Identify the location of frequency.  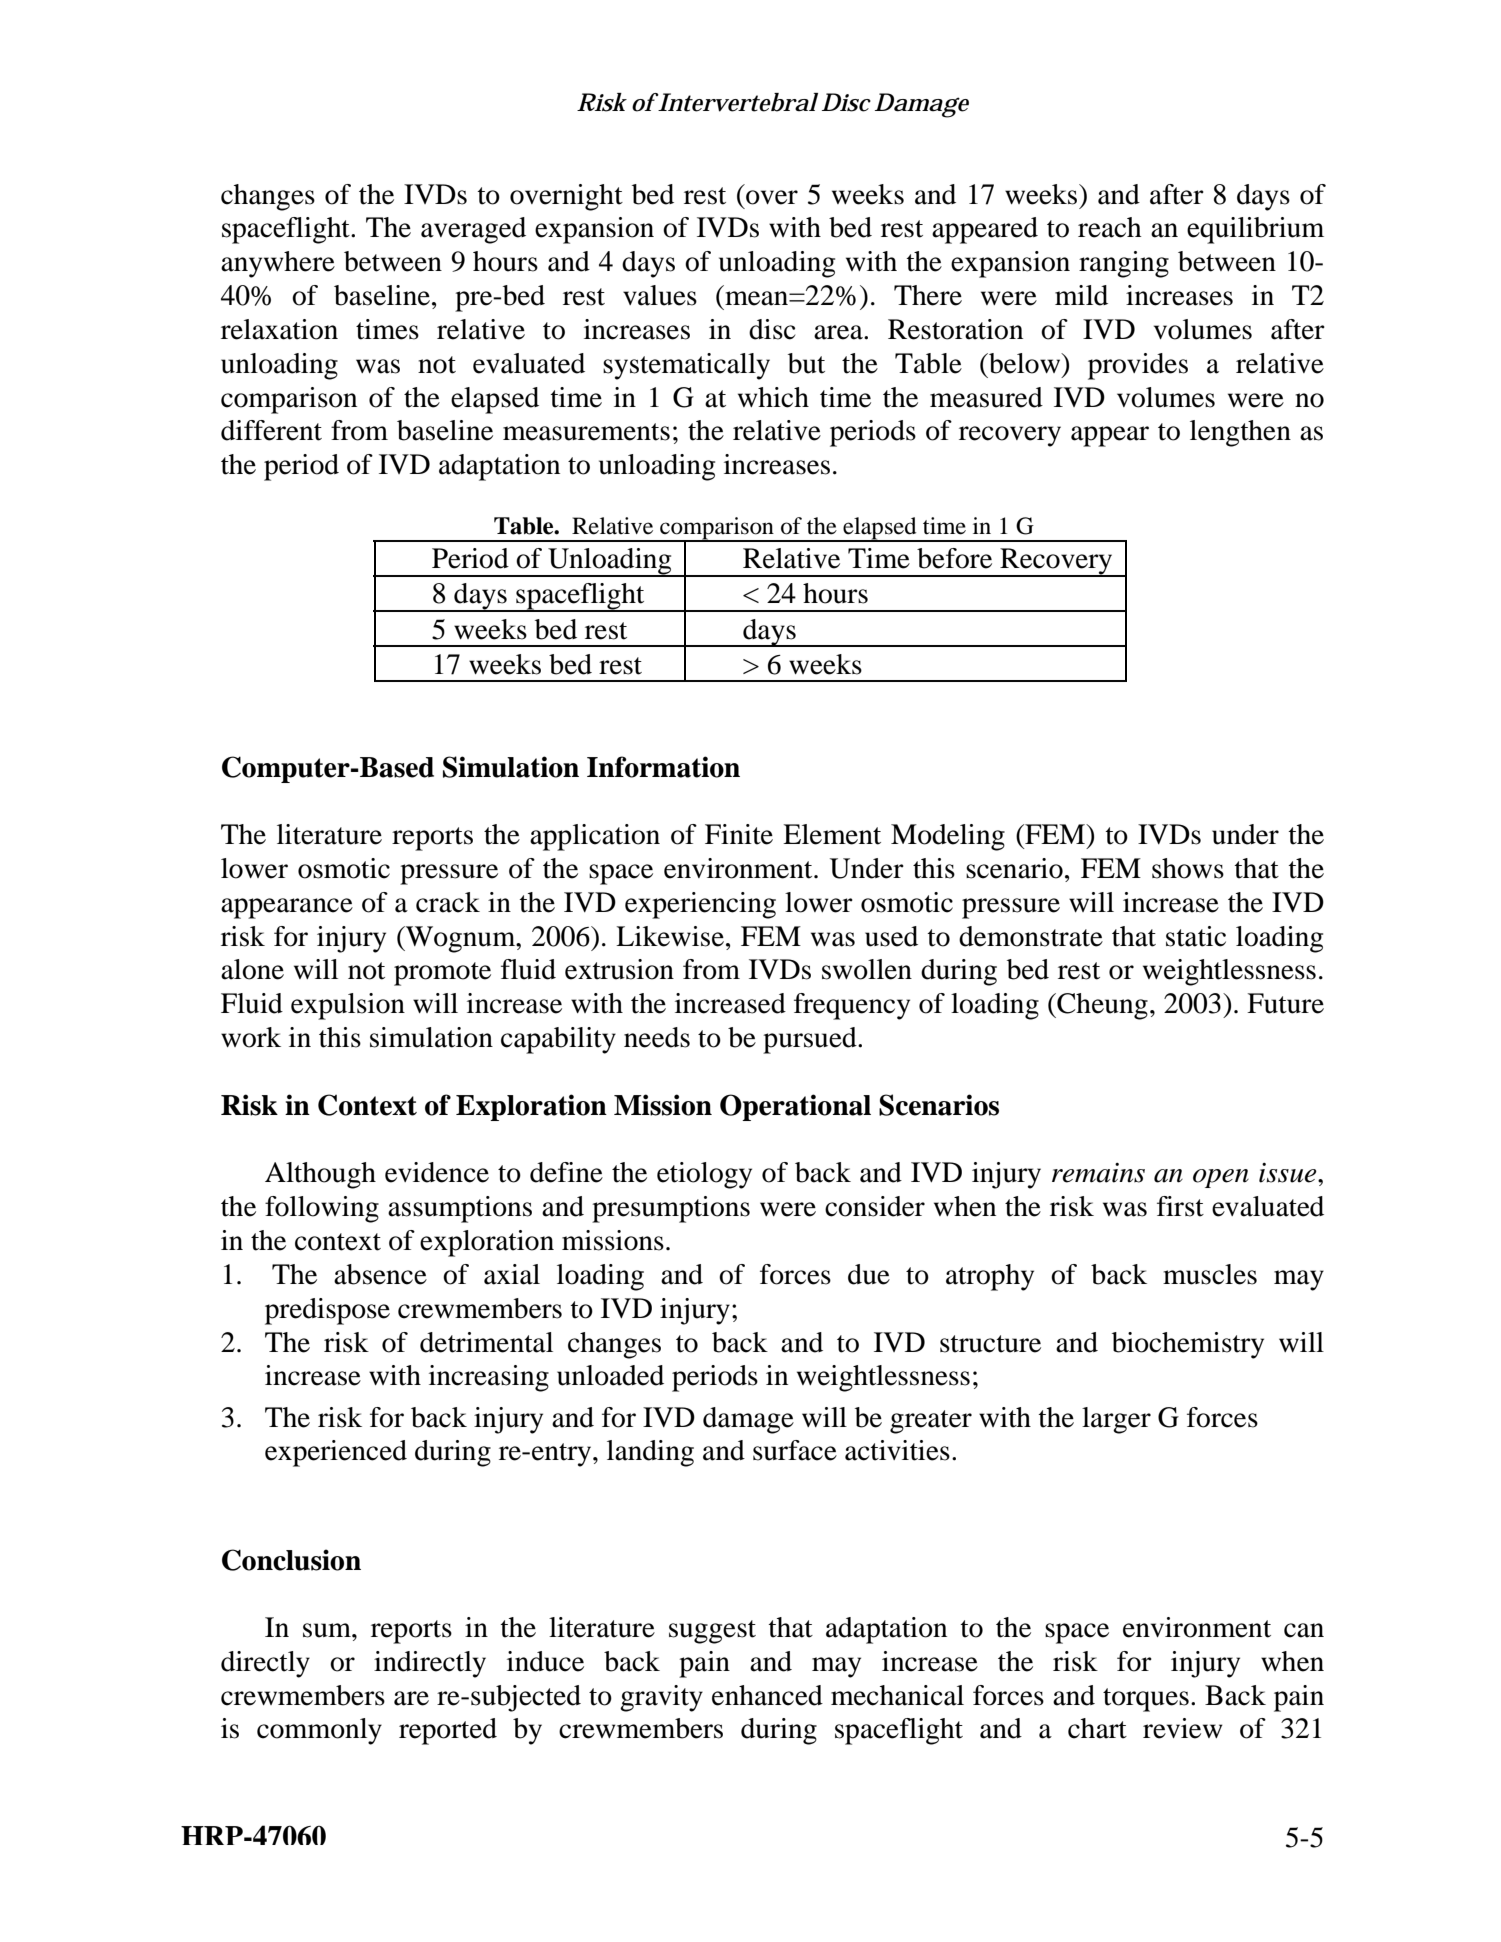
(852, 1006).
